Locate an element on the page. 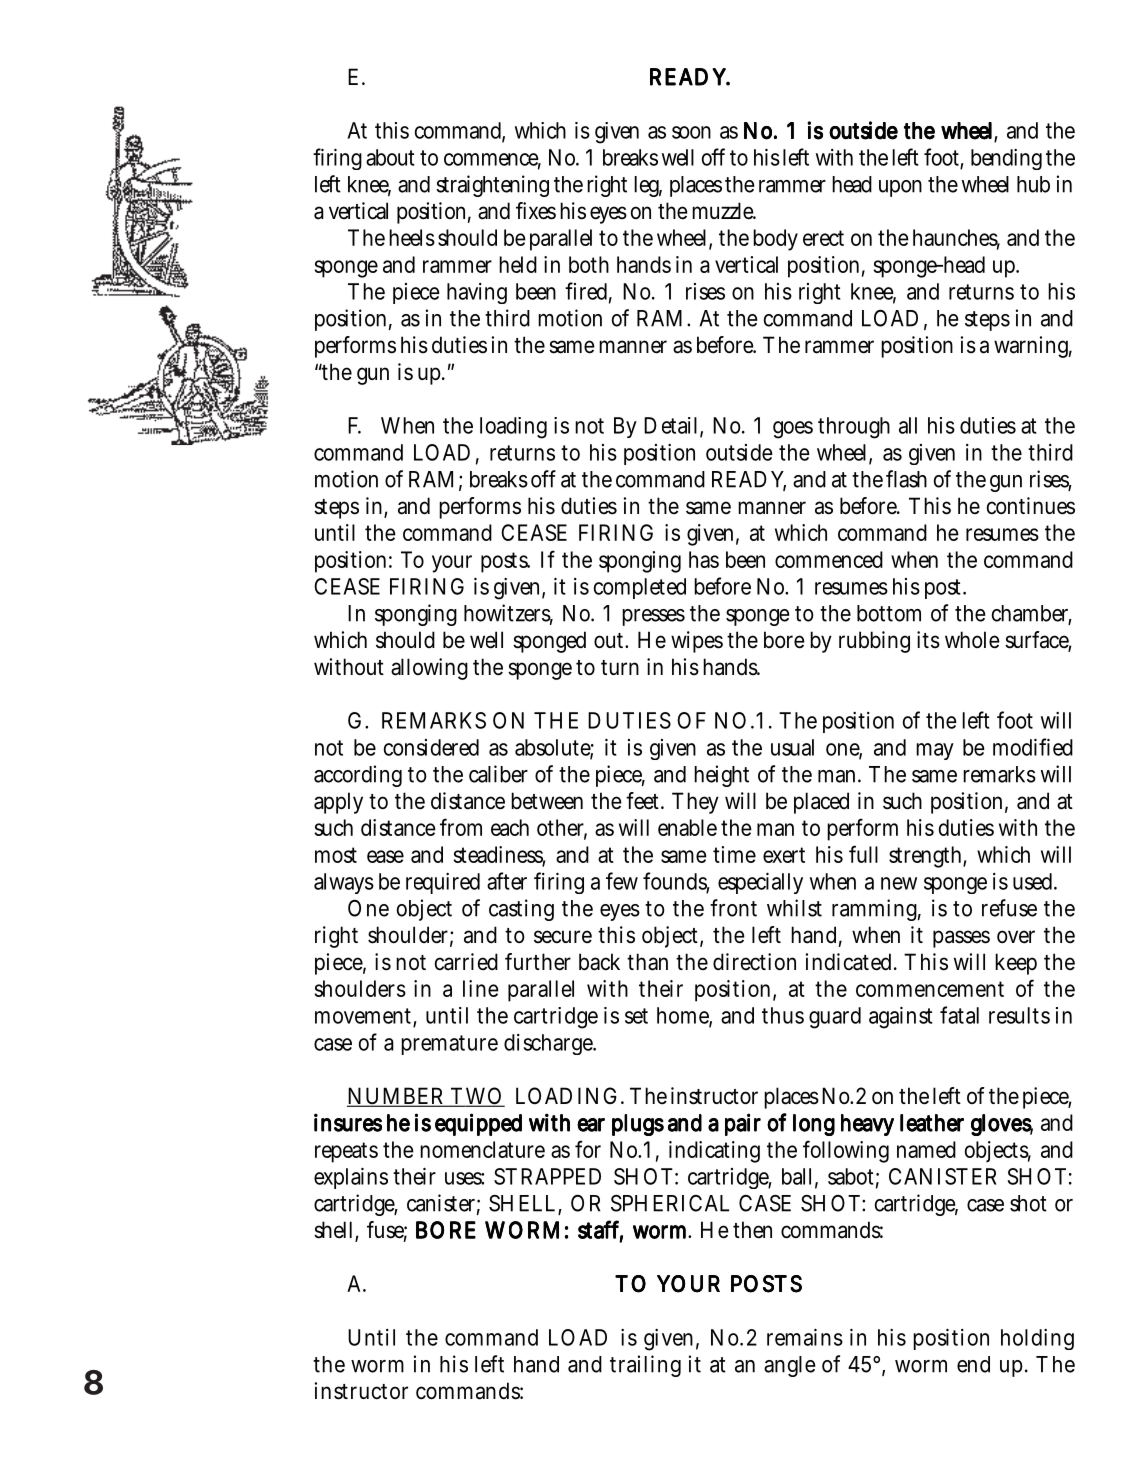 The image size is (1140, 1475). about is located at coordinates (390, 157).
